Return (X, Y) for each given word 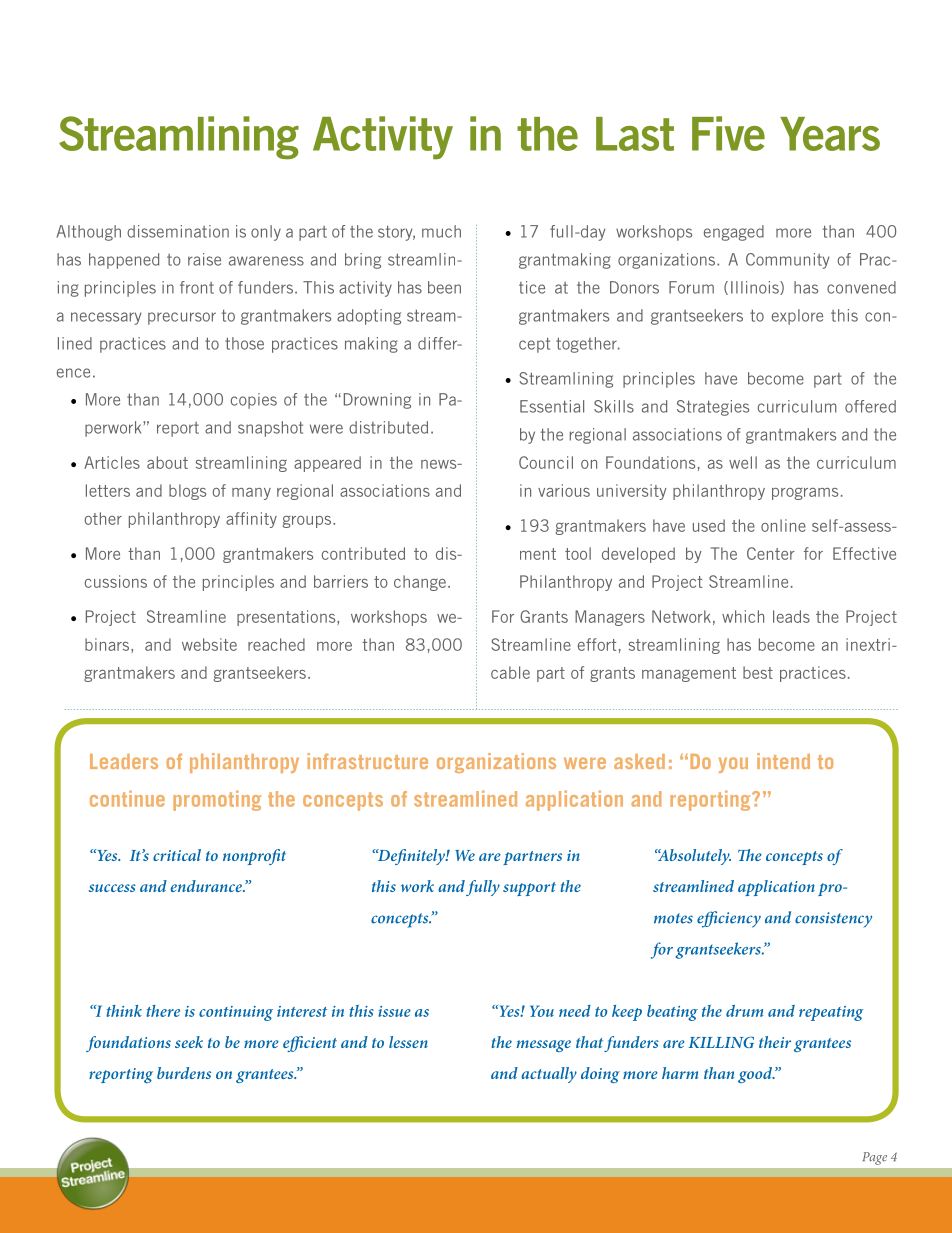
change (421, 583)
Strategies (713, 408)
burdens (184, 1073)
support (529, 889)
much (441, 231)
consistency (833, 919)
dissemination (178, 231)
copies (254, 401)
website (209, 644)
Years (830, 134)
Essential (552, 406)
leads (791, 616)
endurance (207, 886)
